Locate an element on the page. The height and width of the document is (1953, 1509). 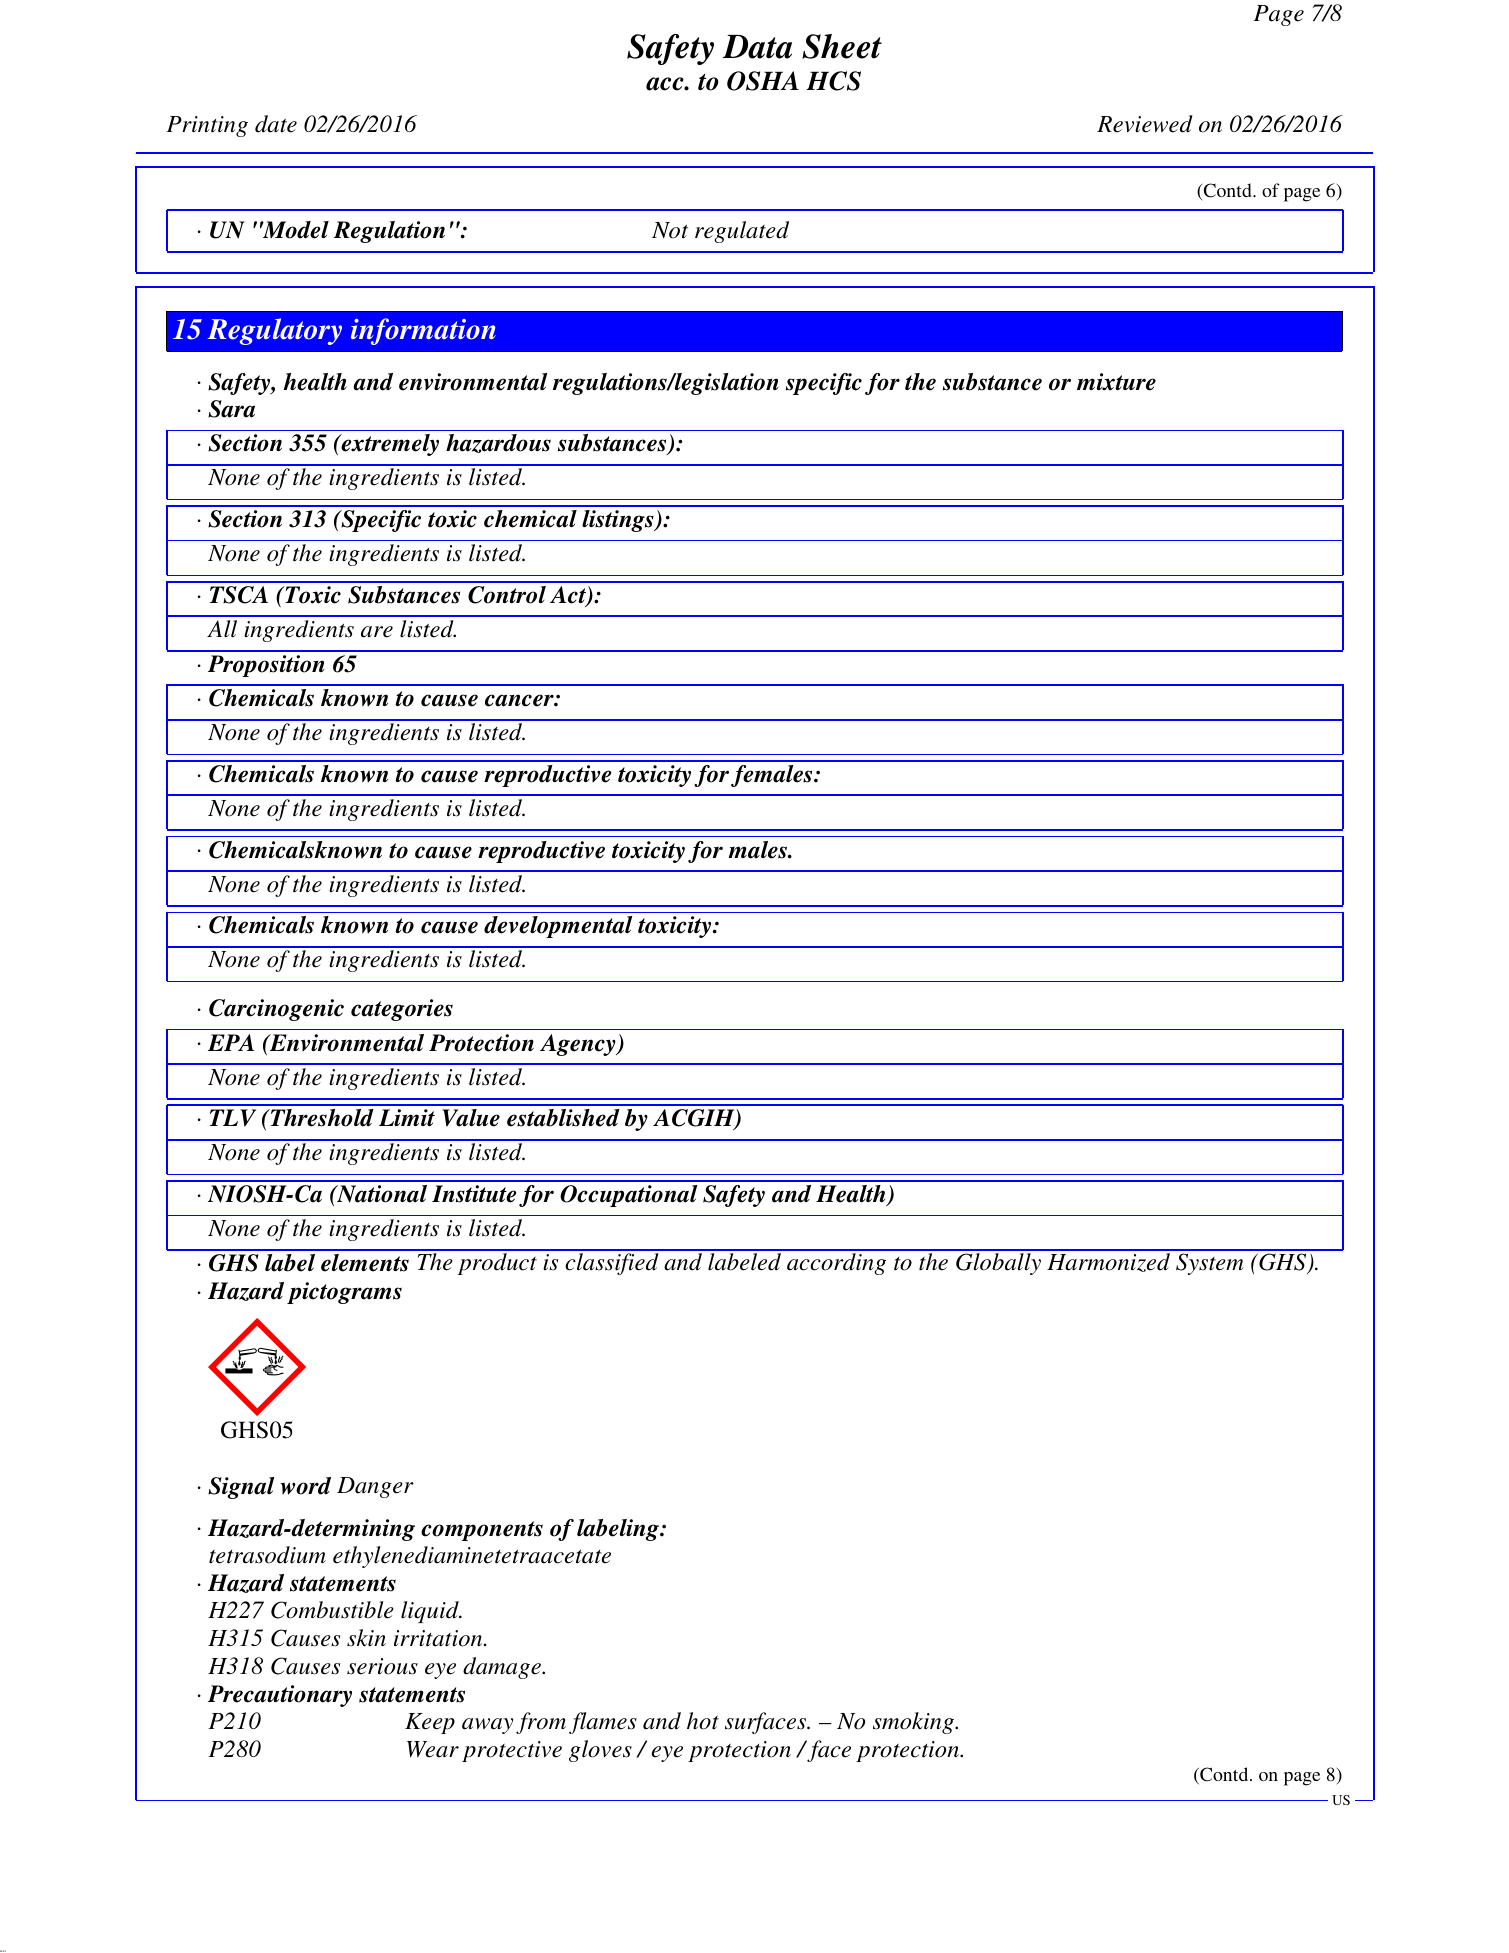
word is located at coordinates (305, 1486).
